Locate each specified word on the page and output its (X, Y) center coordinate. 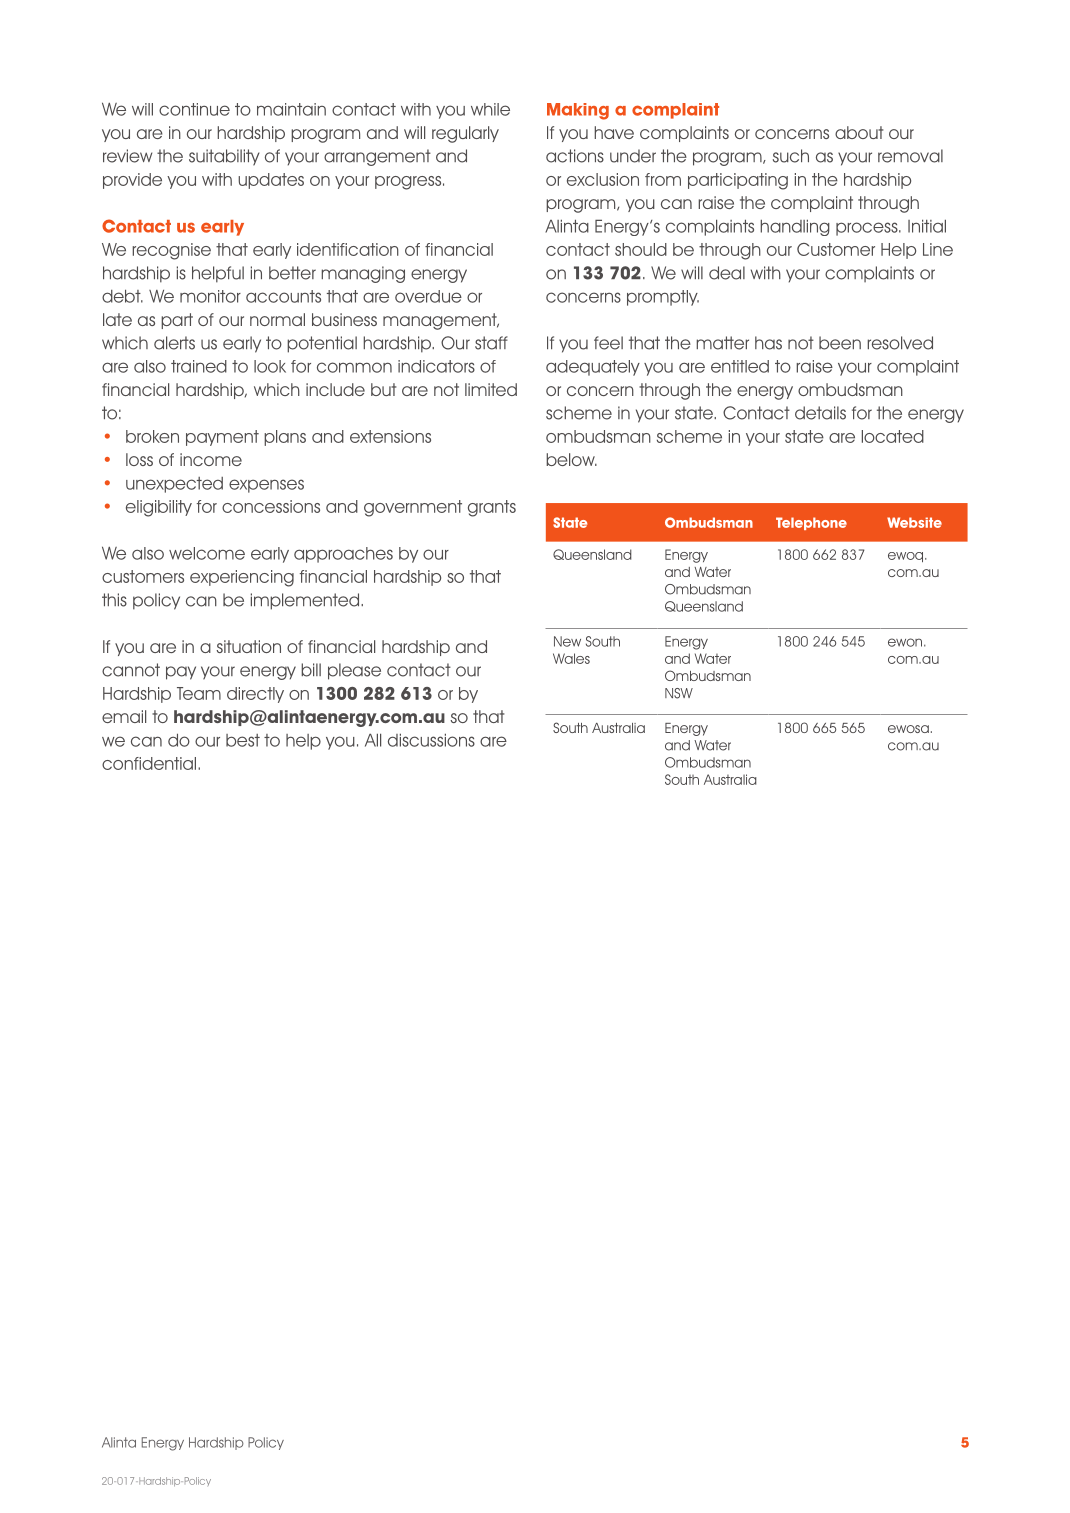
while (490, 109)
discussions (431, 740)
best (243, 740)
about (859, 132)
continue (194, 109)
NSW (679, 693)
